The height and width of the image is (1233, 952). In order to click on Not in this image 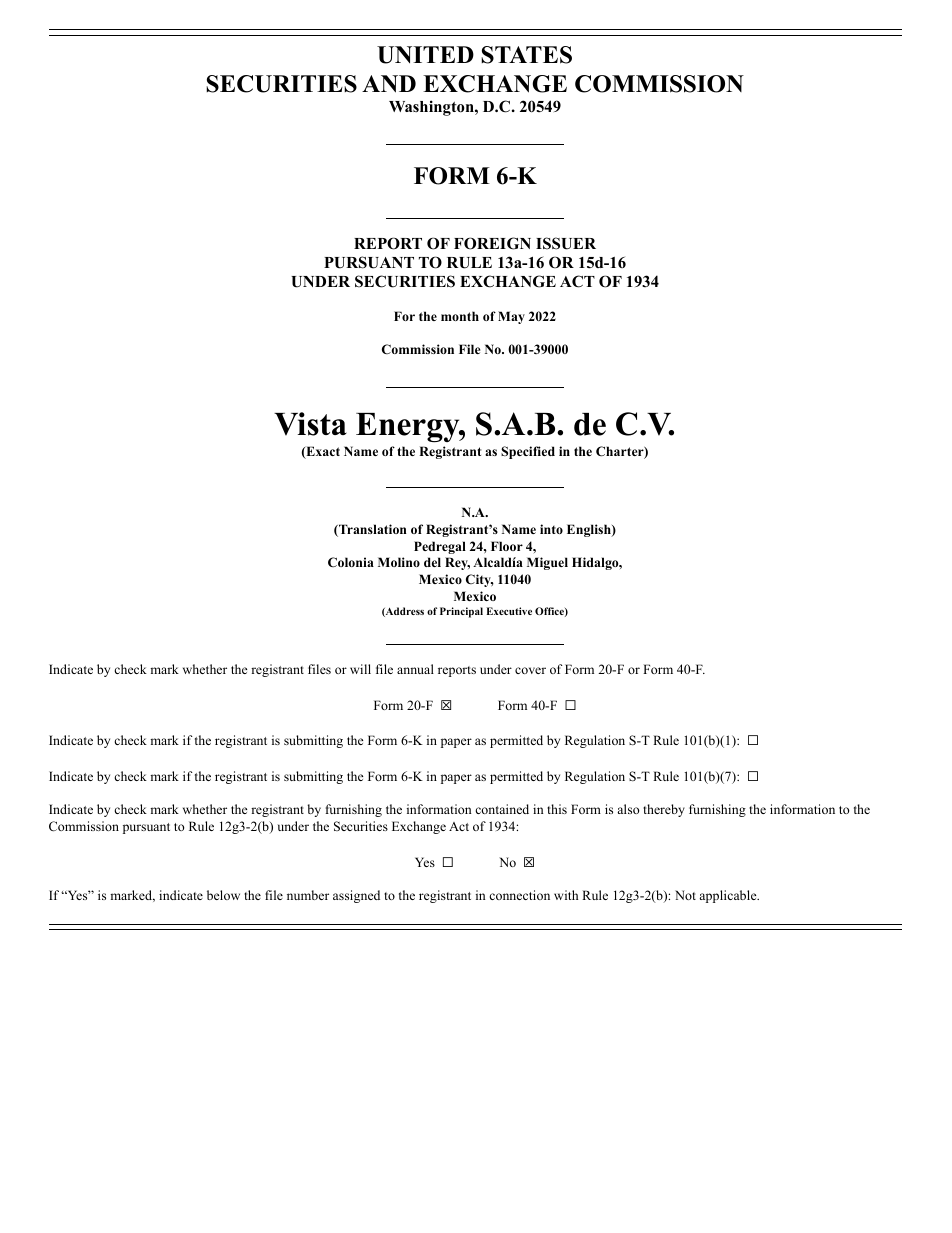, I will do `click(685, 895)`.
